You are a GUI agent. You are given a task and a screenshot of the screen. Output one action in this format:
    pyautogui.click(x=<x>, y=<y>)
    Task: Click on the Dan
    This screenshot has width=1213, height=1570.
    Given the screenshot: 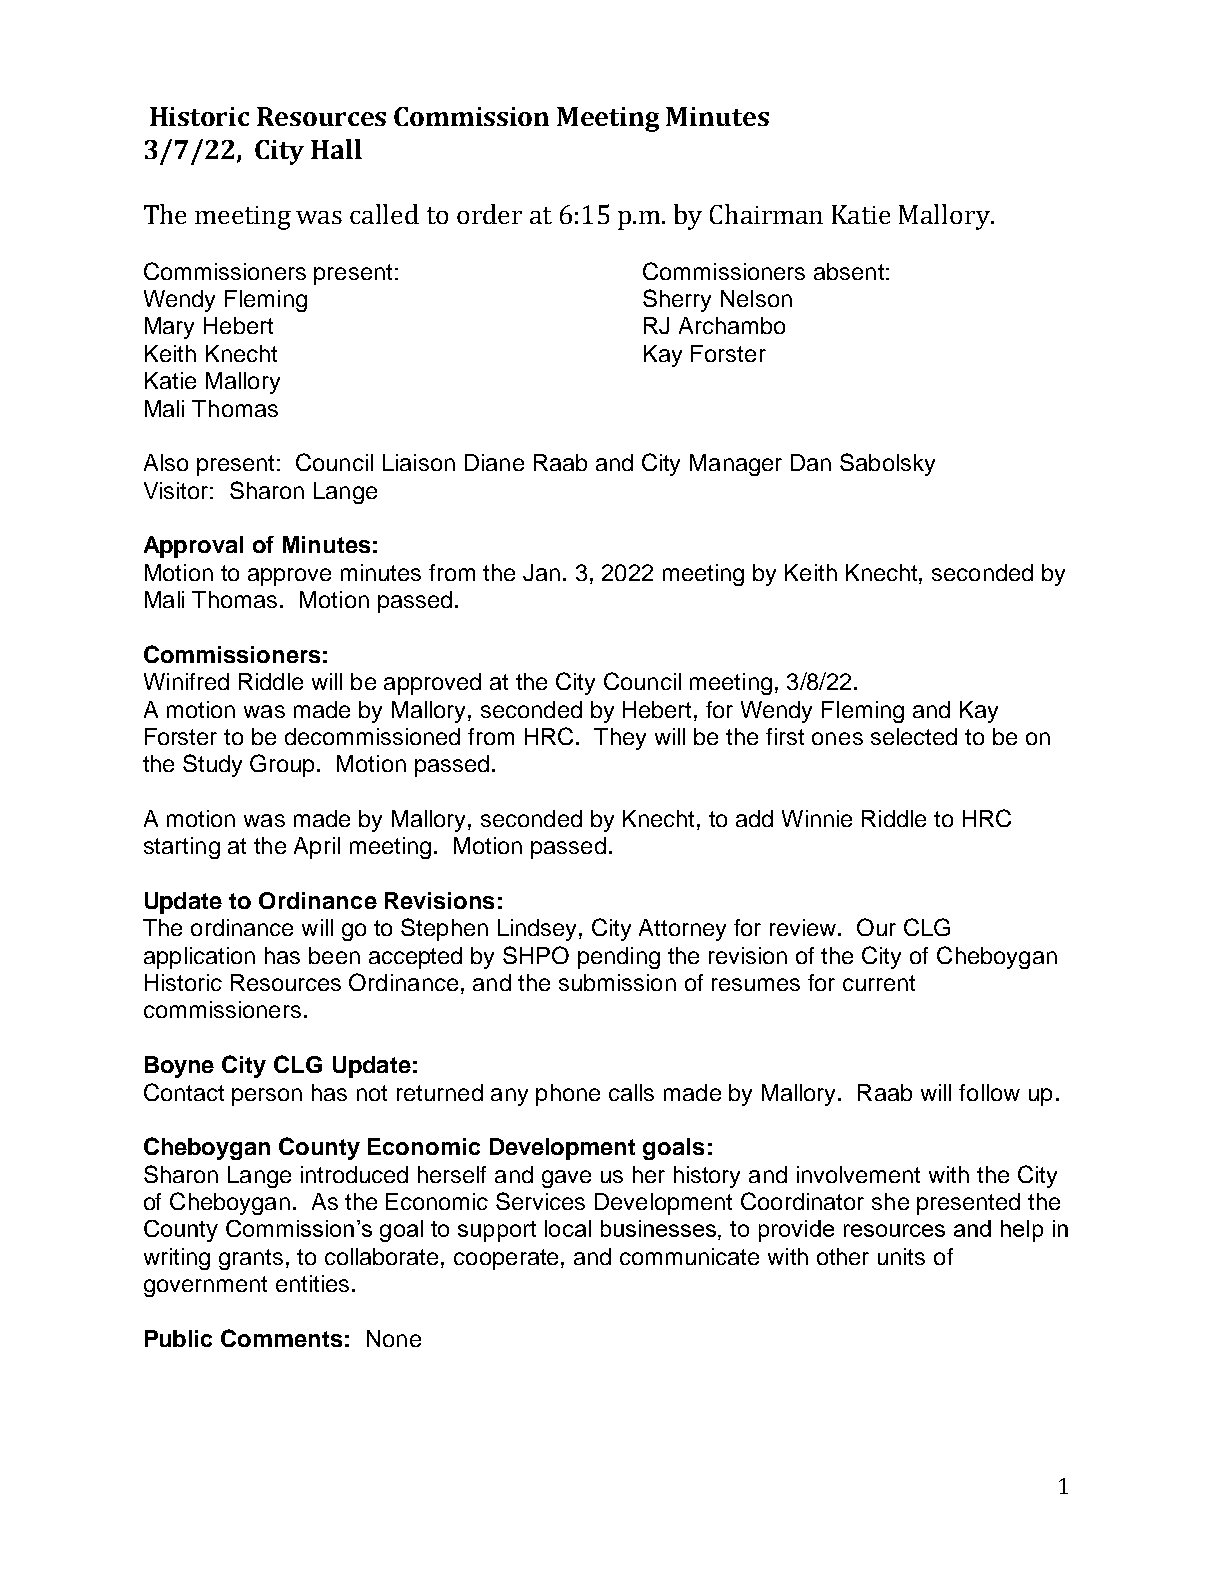 What is the action you would take?
    pyautogui.click(x=811, y=462)
